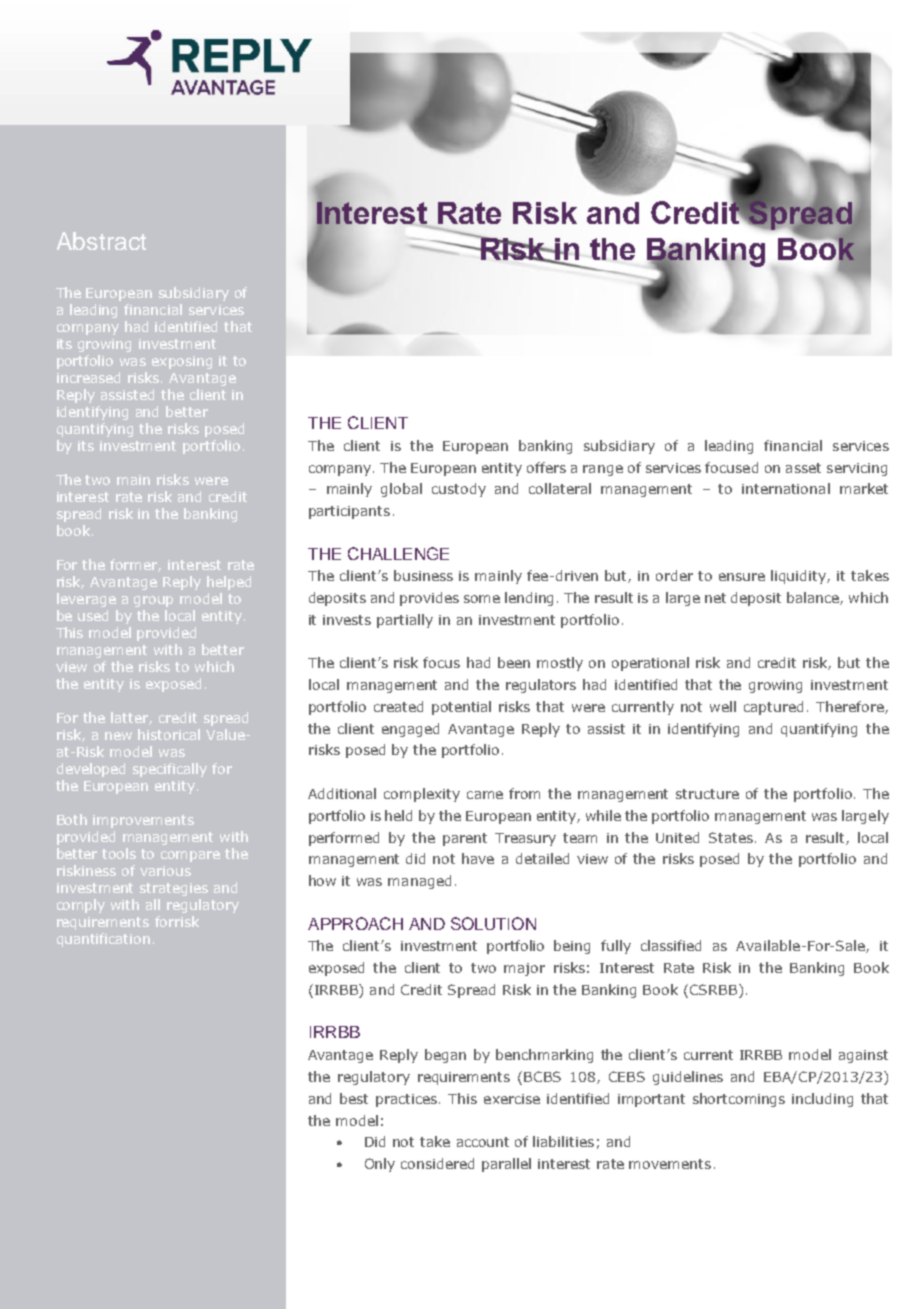  Describe the element at coordinates (483, 1142) in the page. I see `account` at that location.
